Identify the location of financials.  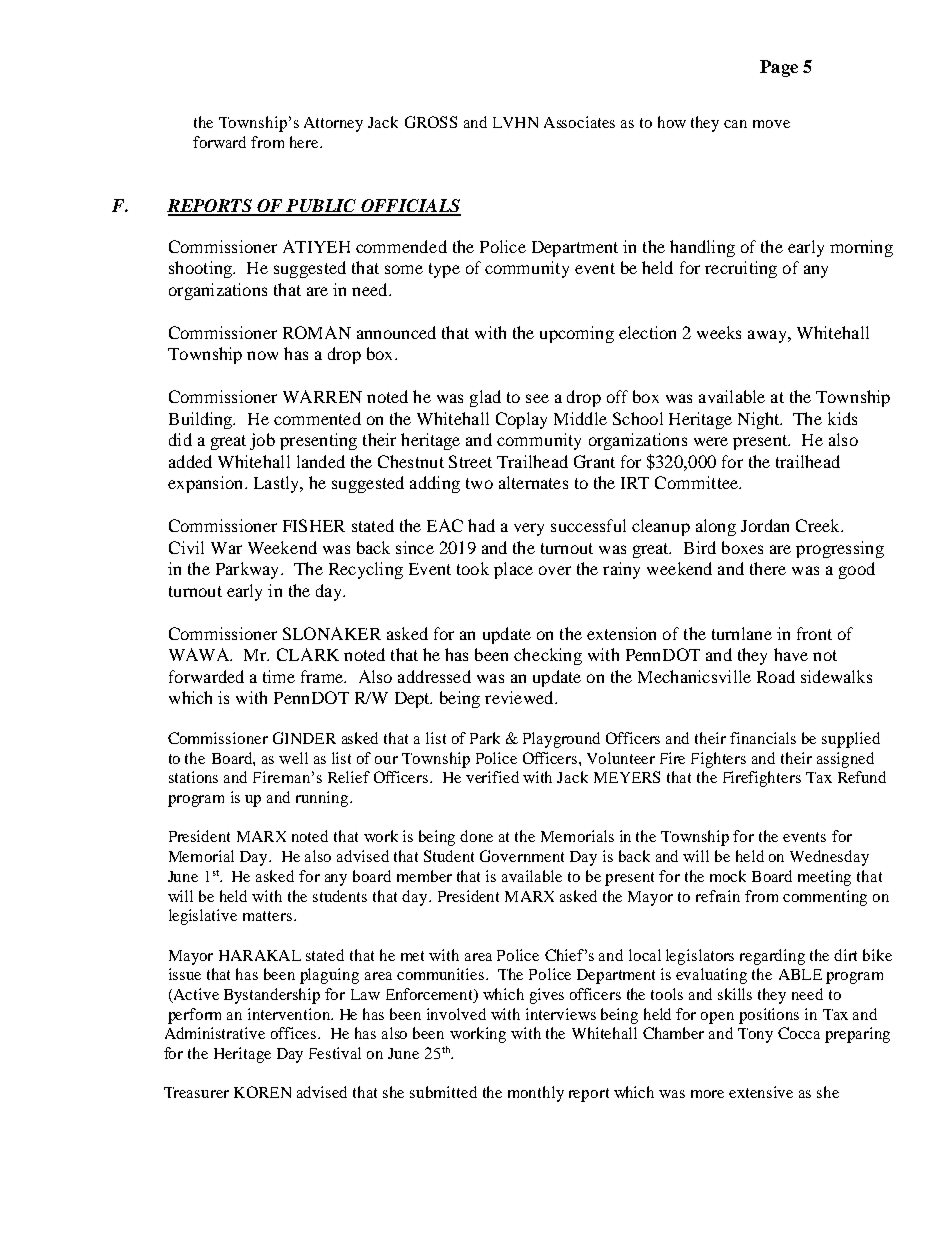
(763, 738).
